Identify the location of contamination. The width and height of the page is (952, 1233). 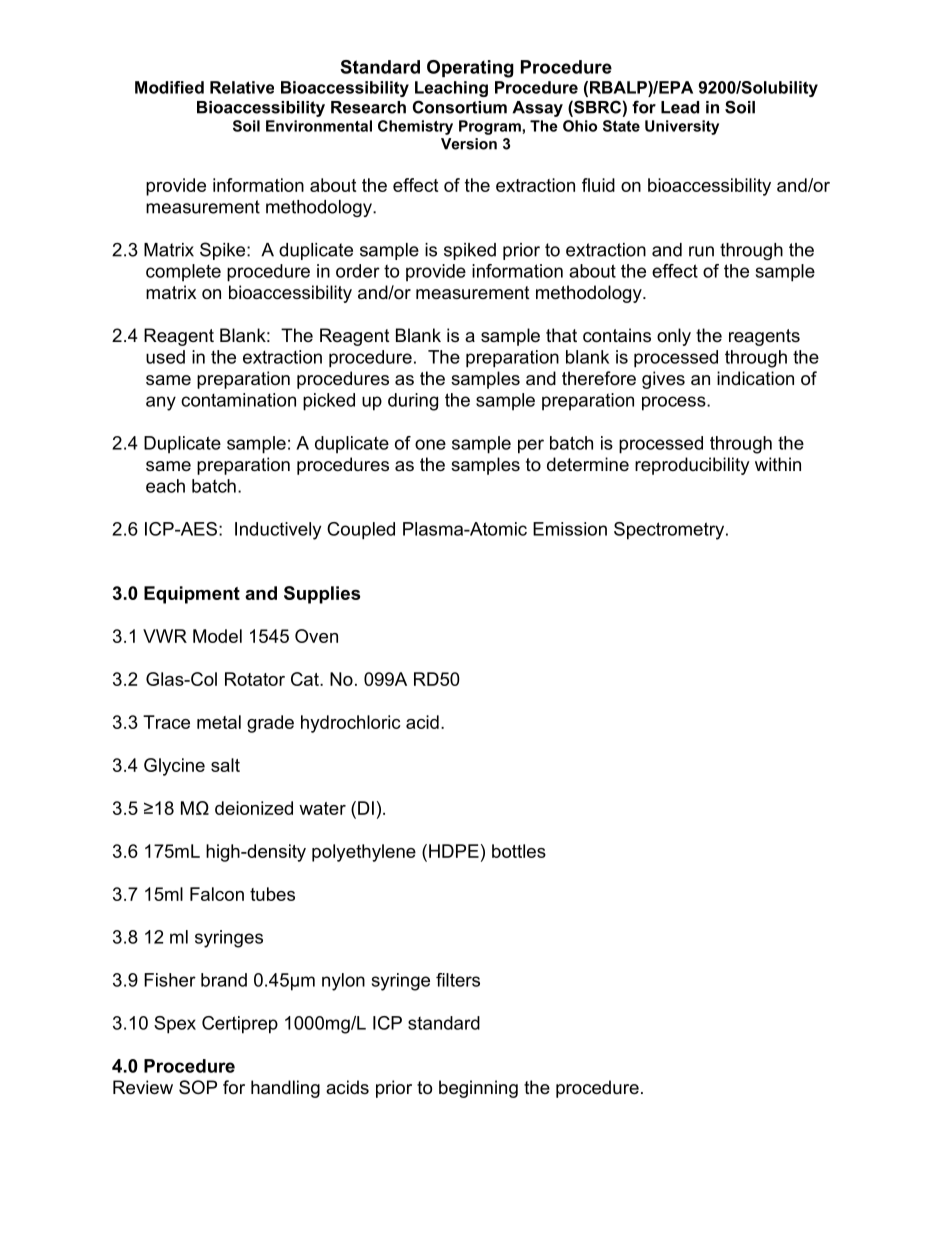
(238, 400).
